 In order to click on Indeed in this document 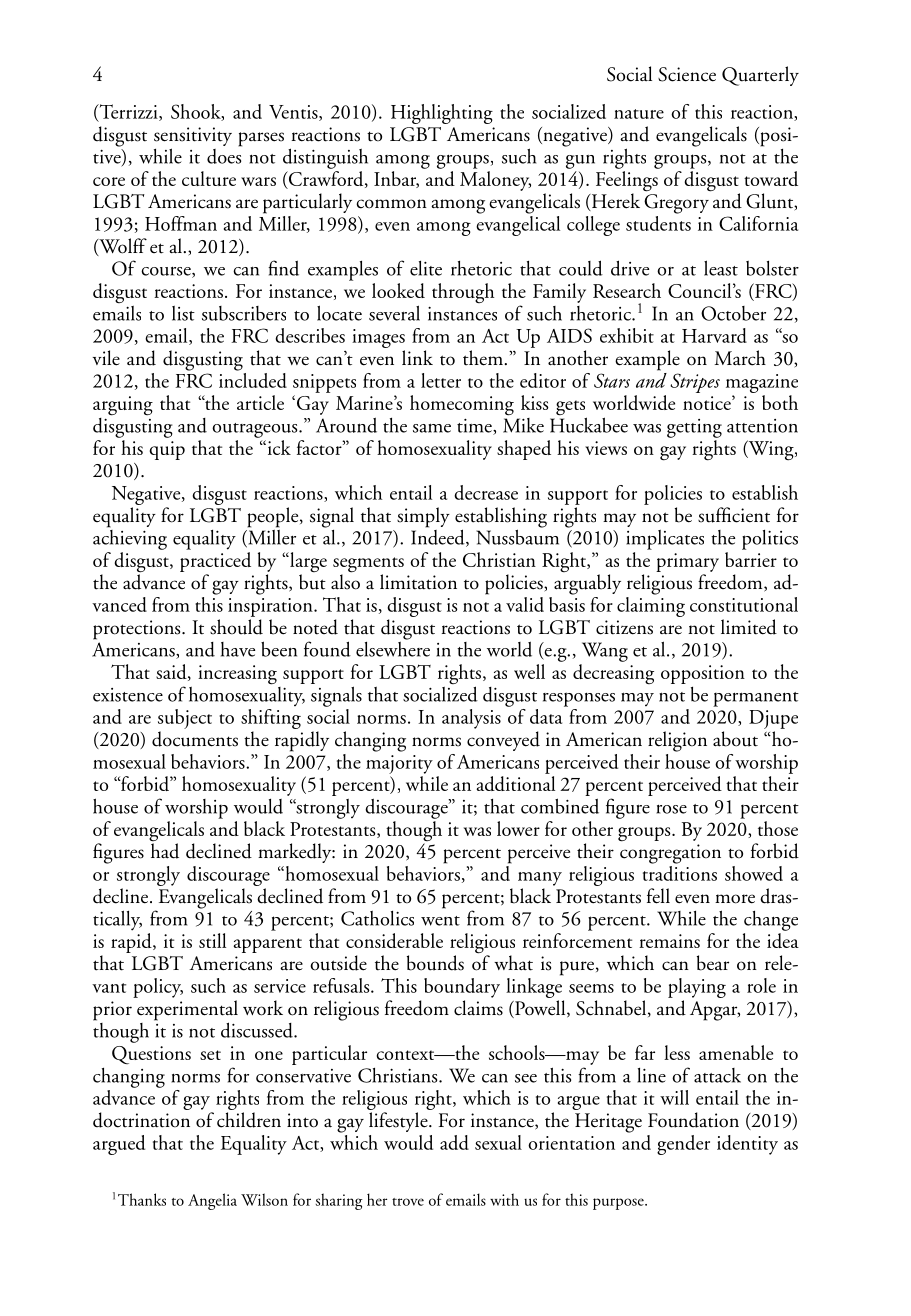, I will do `click(439, 537)`.
